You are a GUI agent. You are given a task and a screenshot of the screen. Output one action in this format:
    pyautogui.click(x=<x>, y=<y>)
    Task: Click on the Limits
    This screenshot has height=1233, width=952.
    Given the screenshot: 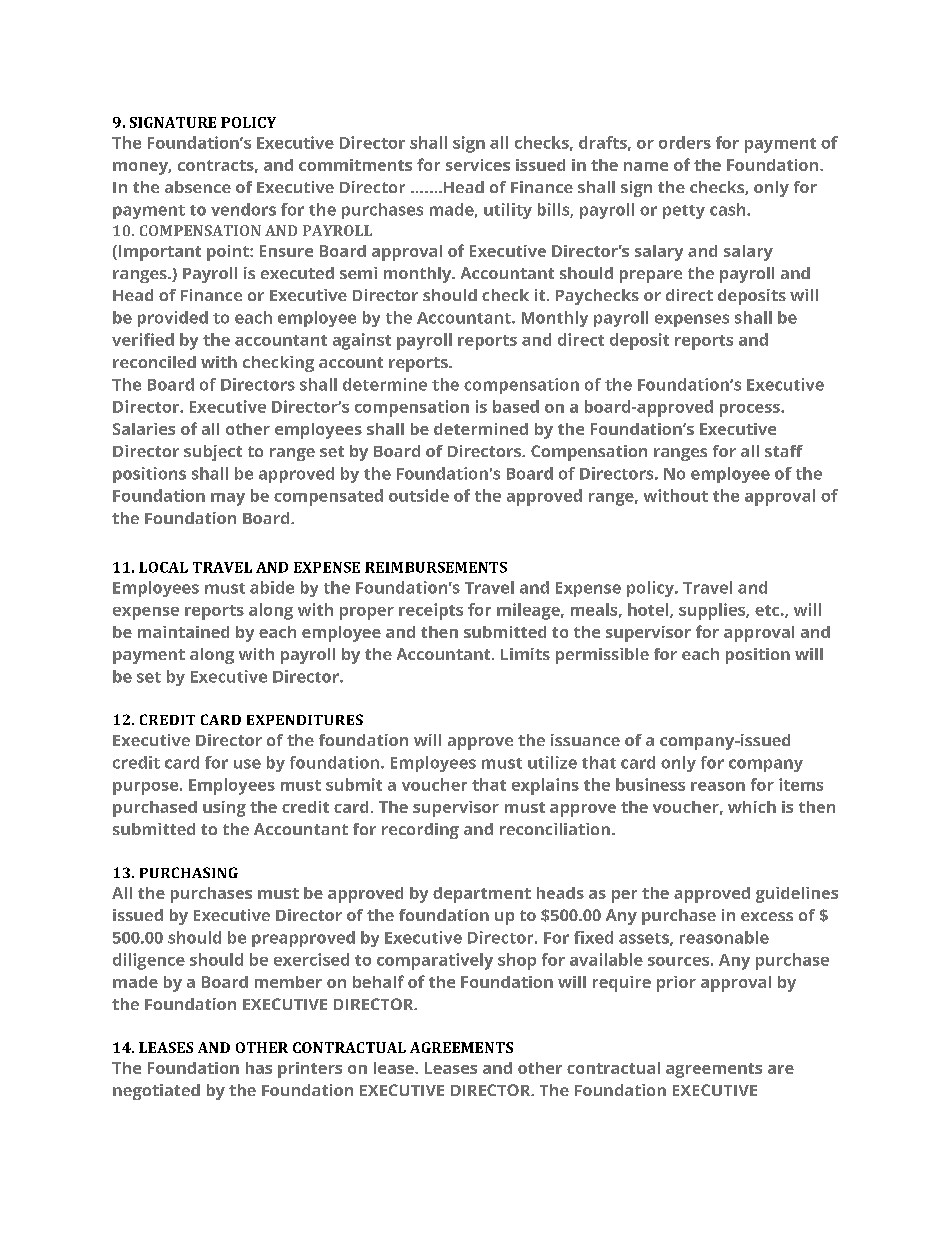 What is the action you would take?
    pyautogui.click(x=525, y=654)
